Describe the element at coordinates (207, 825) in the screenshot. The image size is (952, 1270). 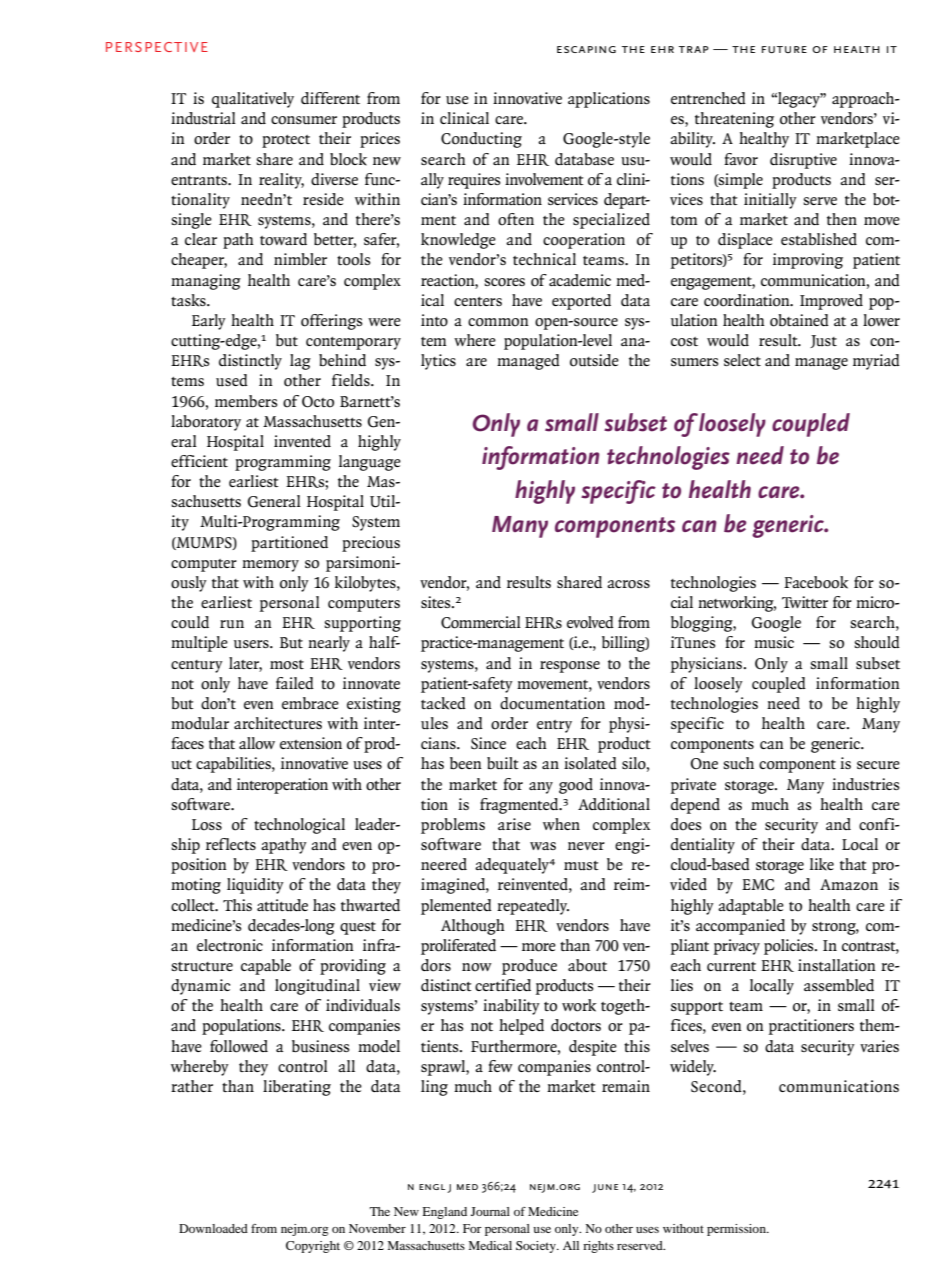
I see `Loss` at that location.
